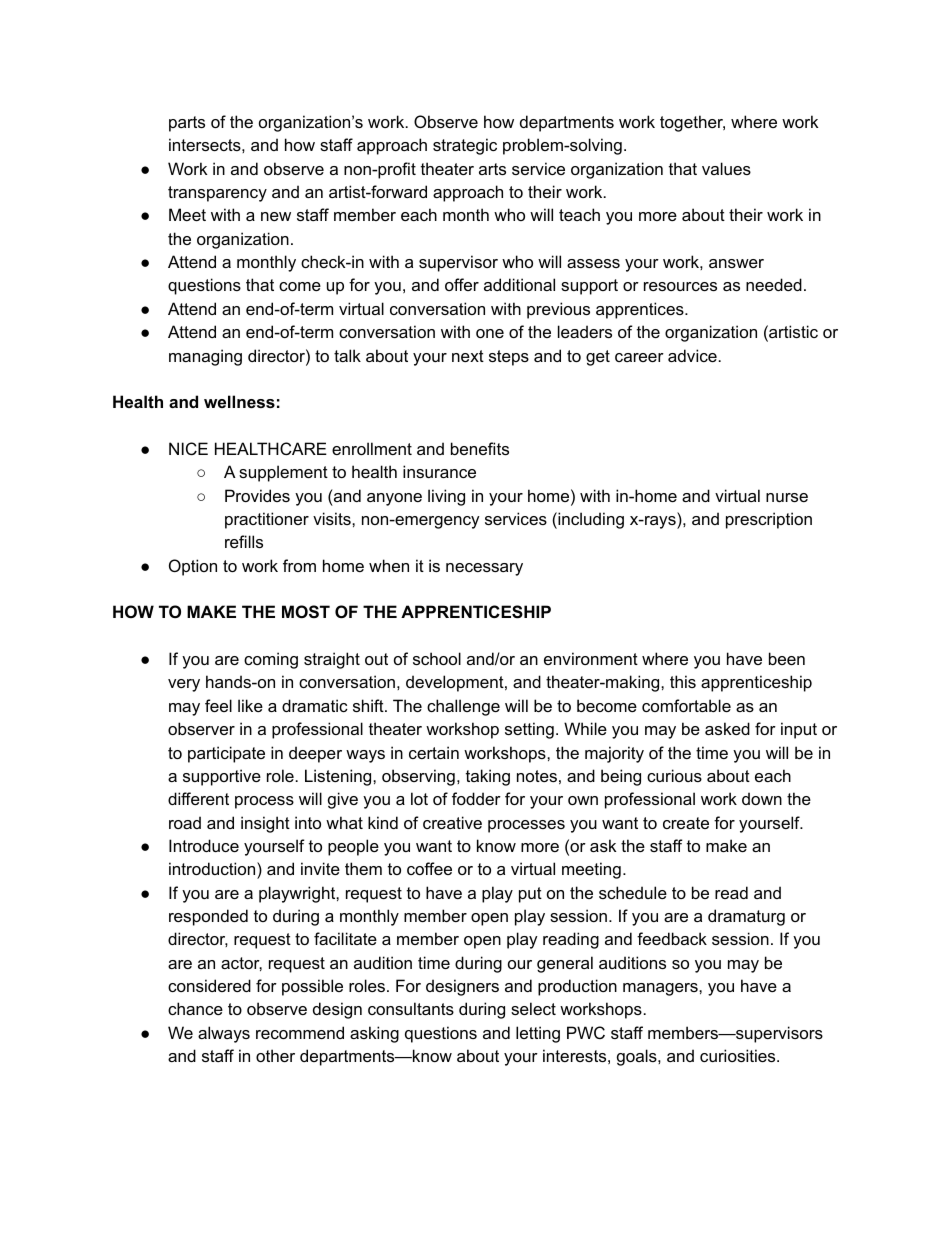 The width and height of the image is (952, 1233). What do you see at coordinates (275, 1055) in the image?
I see `other` at bounding box center [275, 1055].
